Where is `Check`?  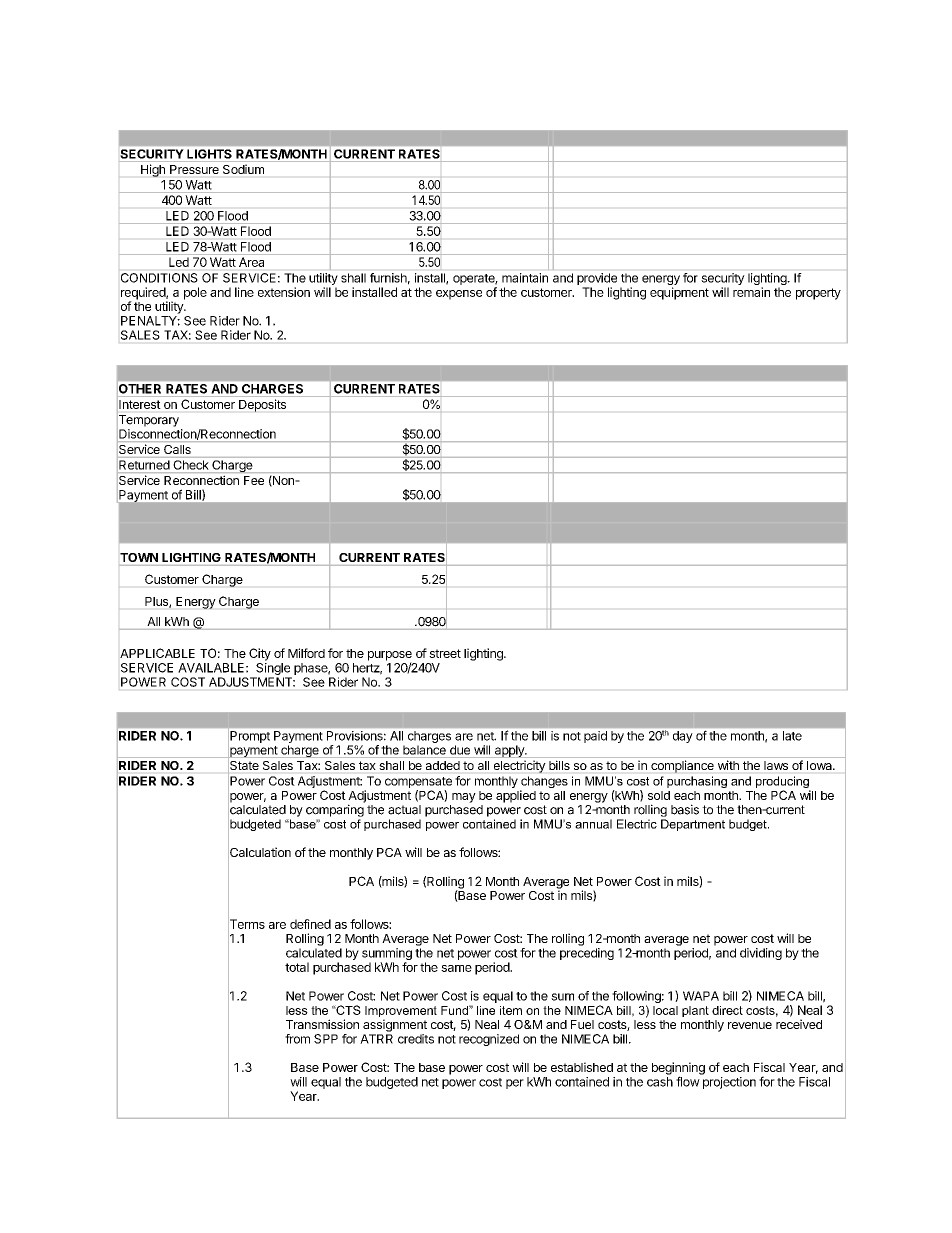
Check is located at coordinates (191, 465).
